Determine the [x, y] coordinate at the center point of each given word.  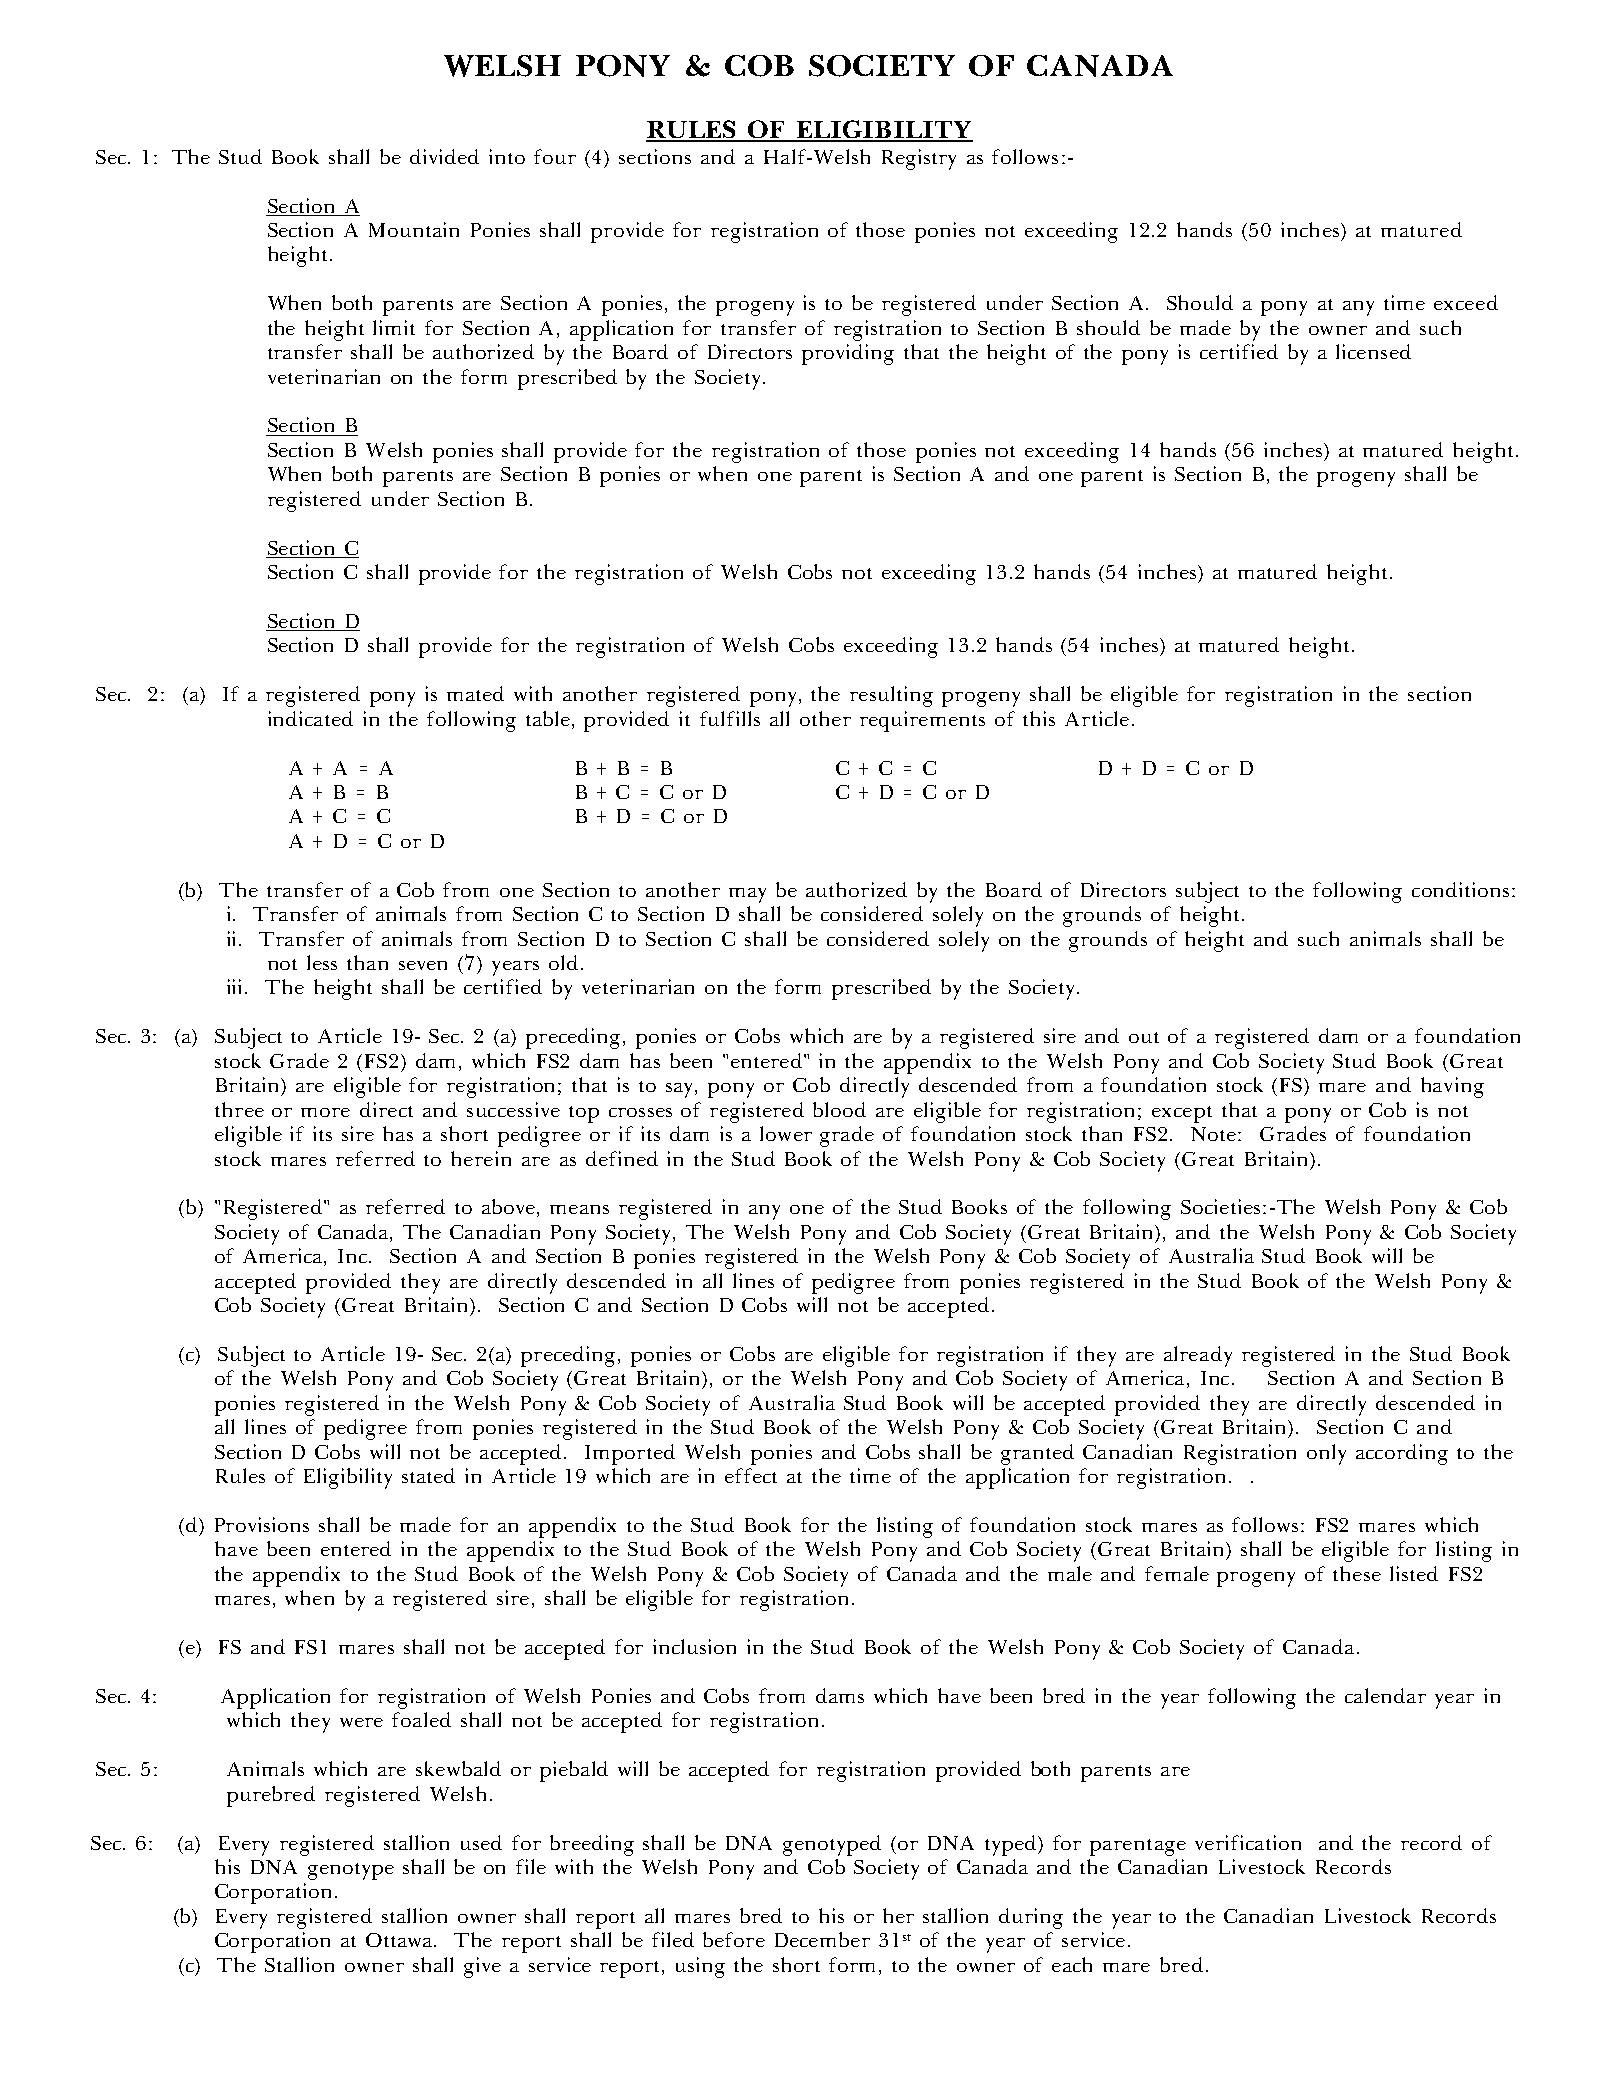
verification [1248, 1842]
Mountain [414, 229]
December [822, 1939]
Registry [919, 159]
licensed [1373, 351]
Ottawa [400, 1940]
